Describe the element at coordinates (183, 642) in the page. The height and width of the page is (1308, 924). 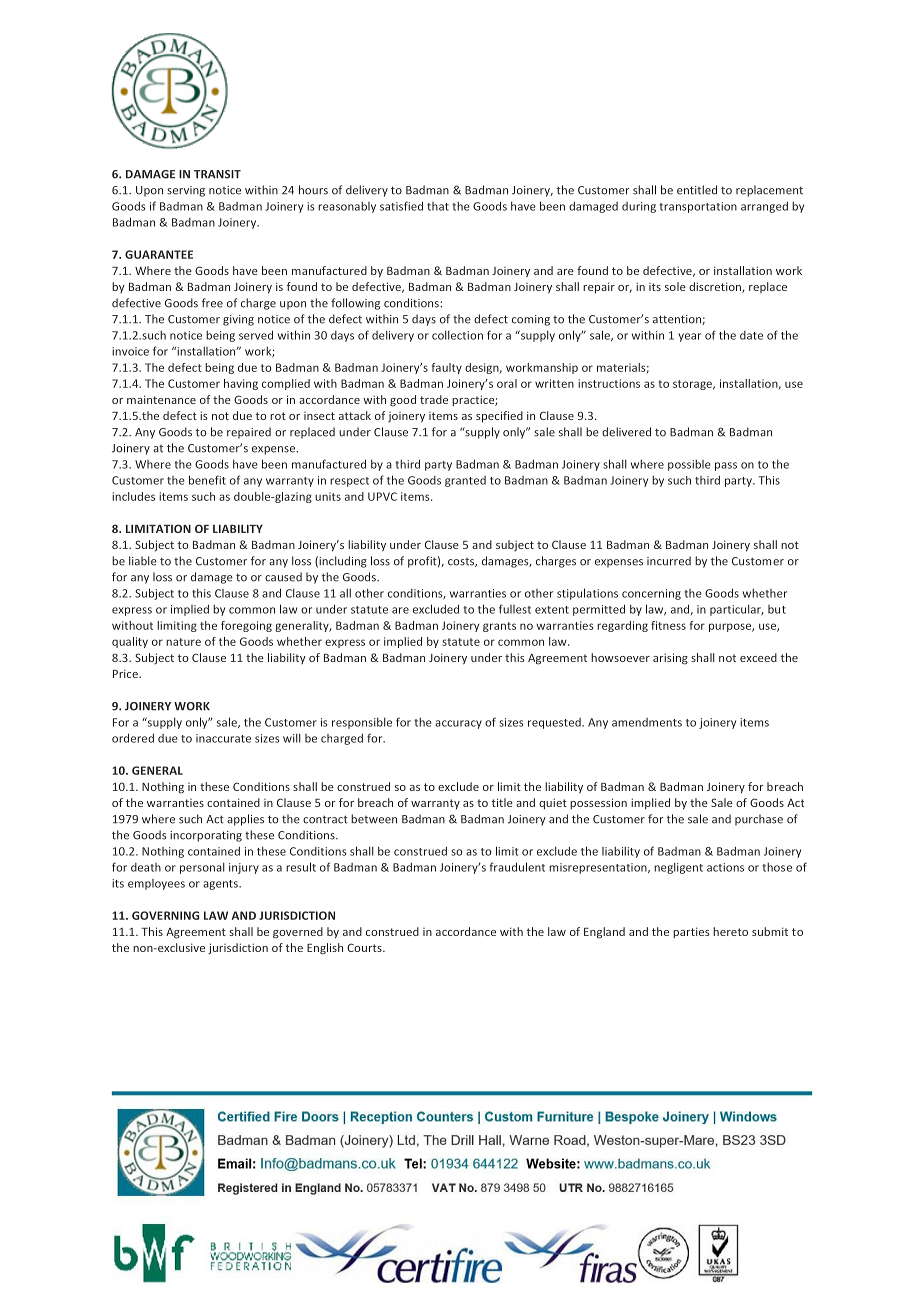
I see `nature` at that location.
